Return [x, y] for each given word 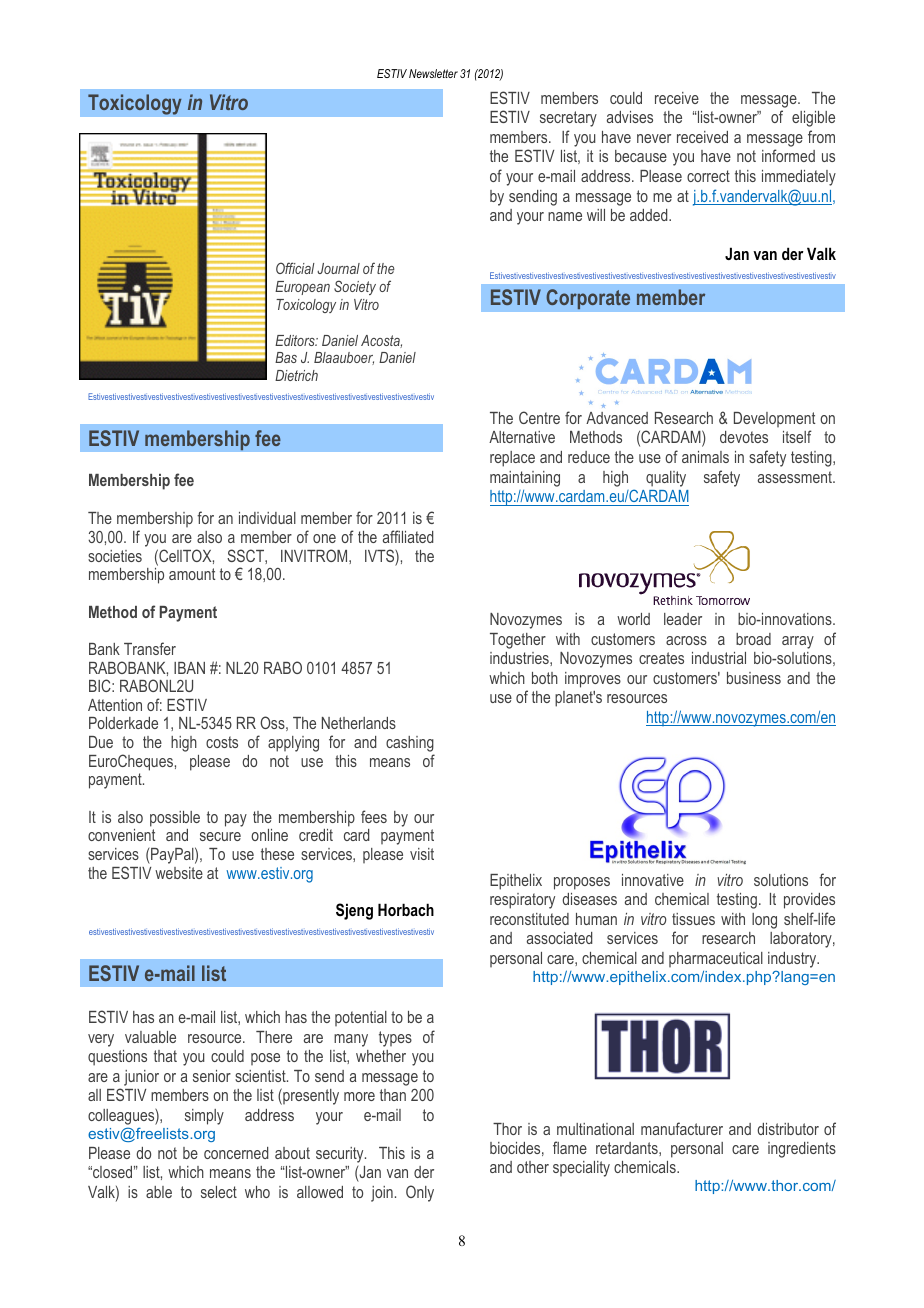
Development [774, 419]
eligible [813, 119]
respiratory [522, 901]
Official [295, 268]
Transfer [150, 648]
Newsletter [433, 73]
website [179, 873]
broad [753, 639]
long [764, 921]
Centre [539, 417]
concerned [236, 1153]
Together [518, 641]
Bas [286, 357]
